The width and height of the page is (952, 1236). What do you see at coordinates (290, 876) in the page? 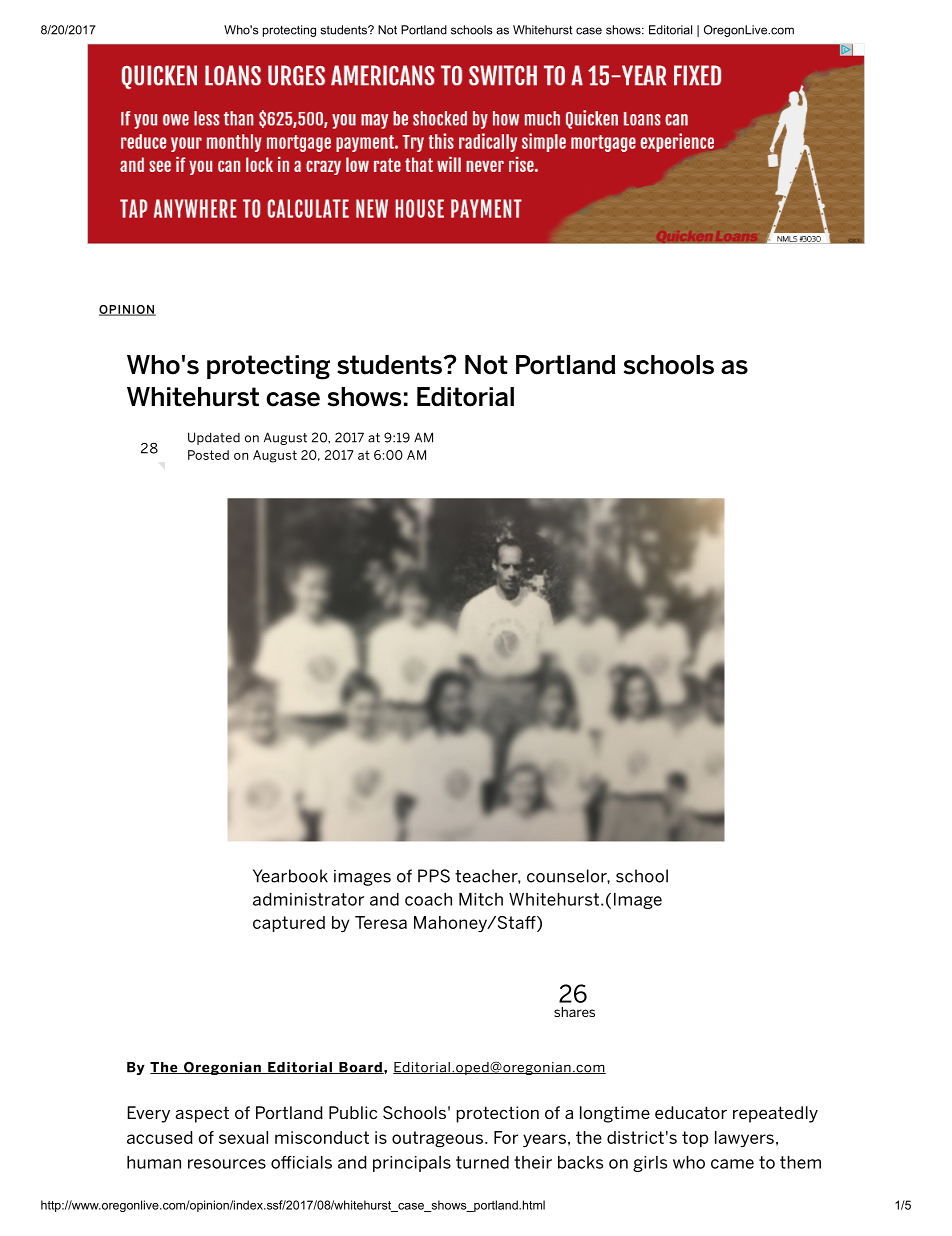
I see `Yearbook` at bounding box center [290, 876].
